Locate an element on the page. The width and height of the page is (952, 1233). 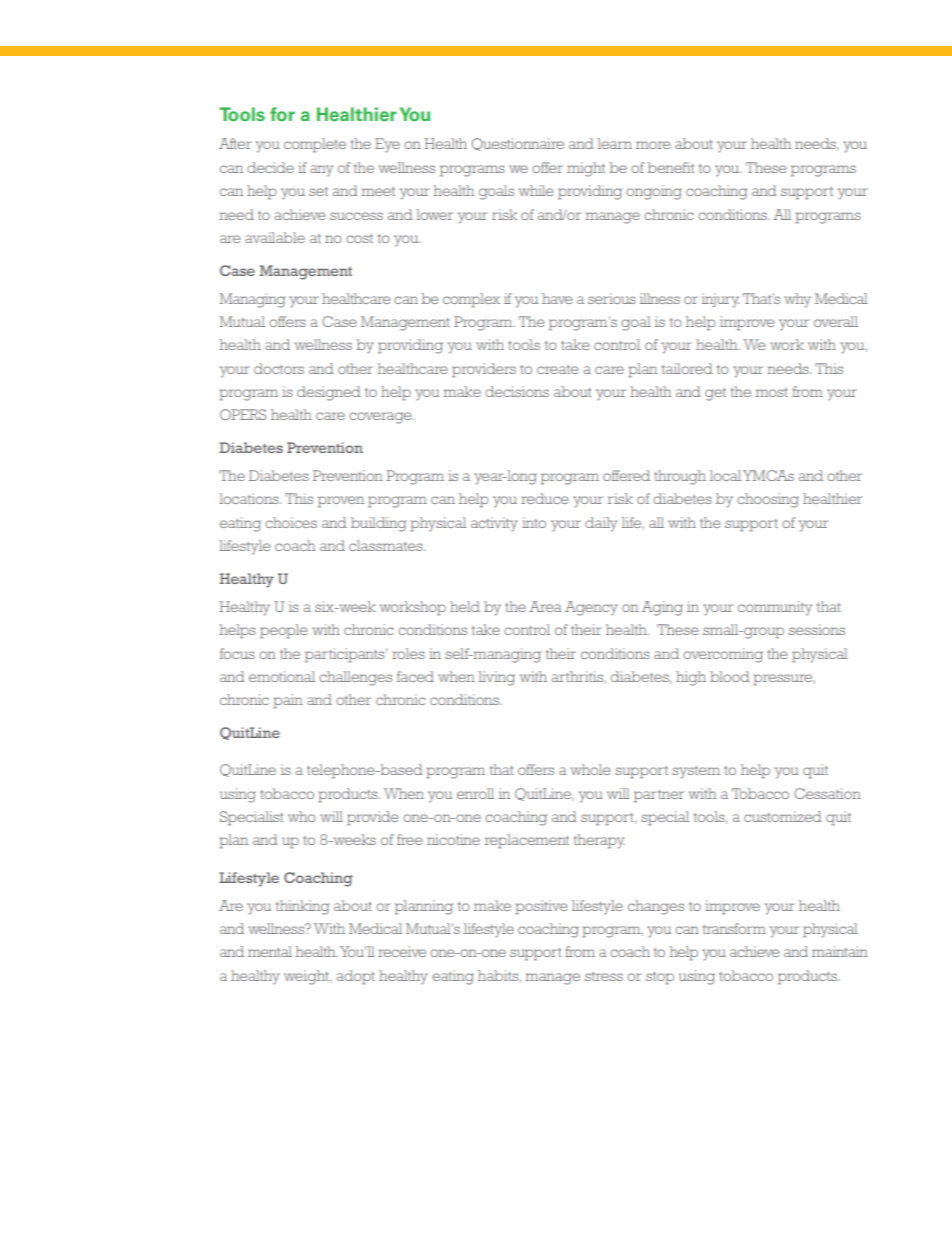
why is located at coordinates (797, 300).
